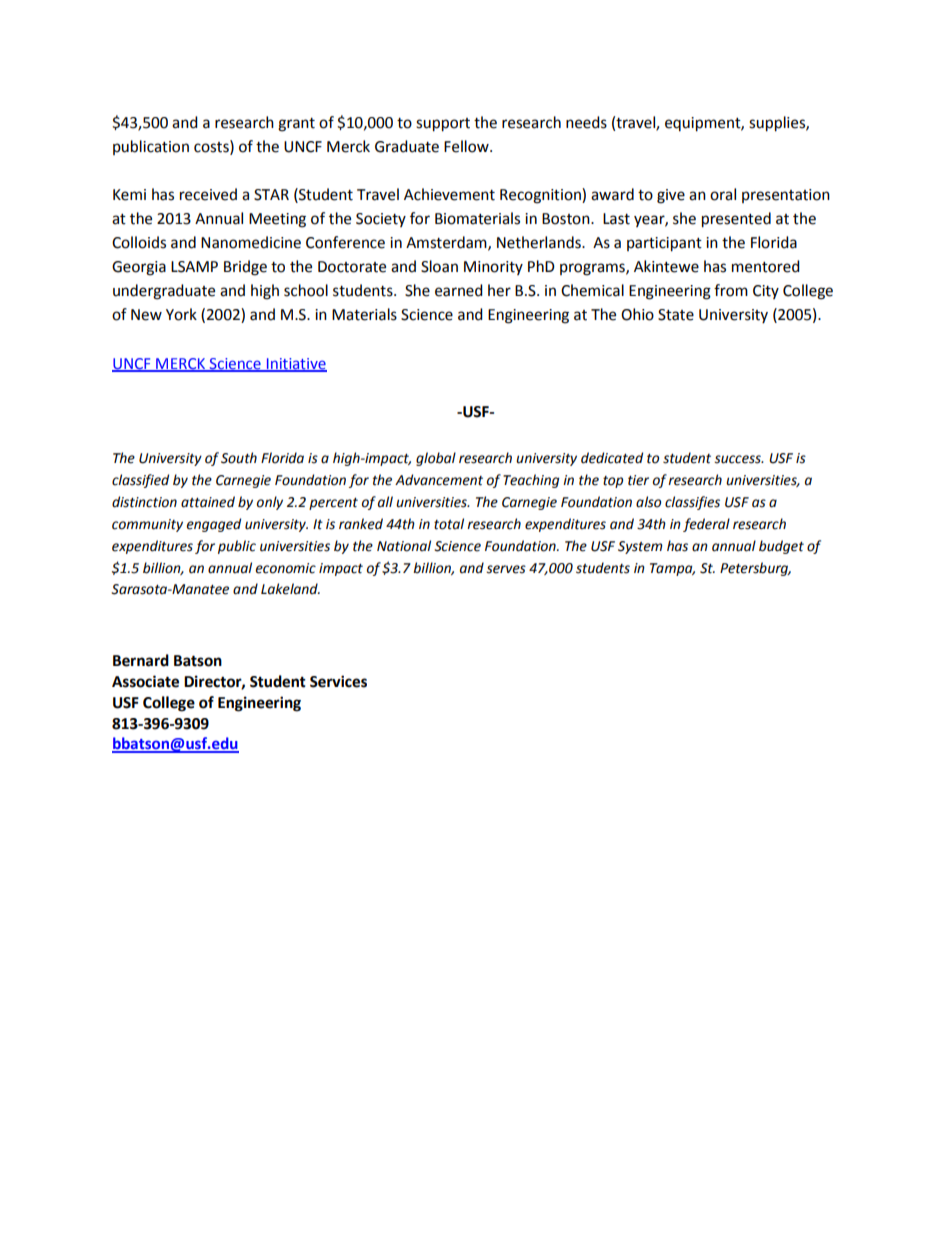 This document has width=952, height=1233. Describe the element at coordinates (208, 502) in the document. I see `attained` at that location.
